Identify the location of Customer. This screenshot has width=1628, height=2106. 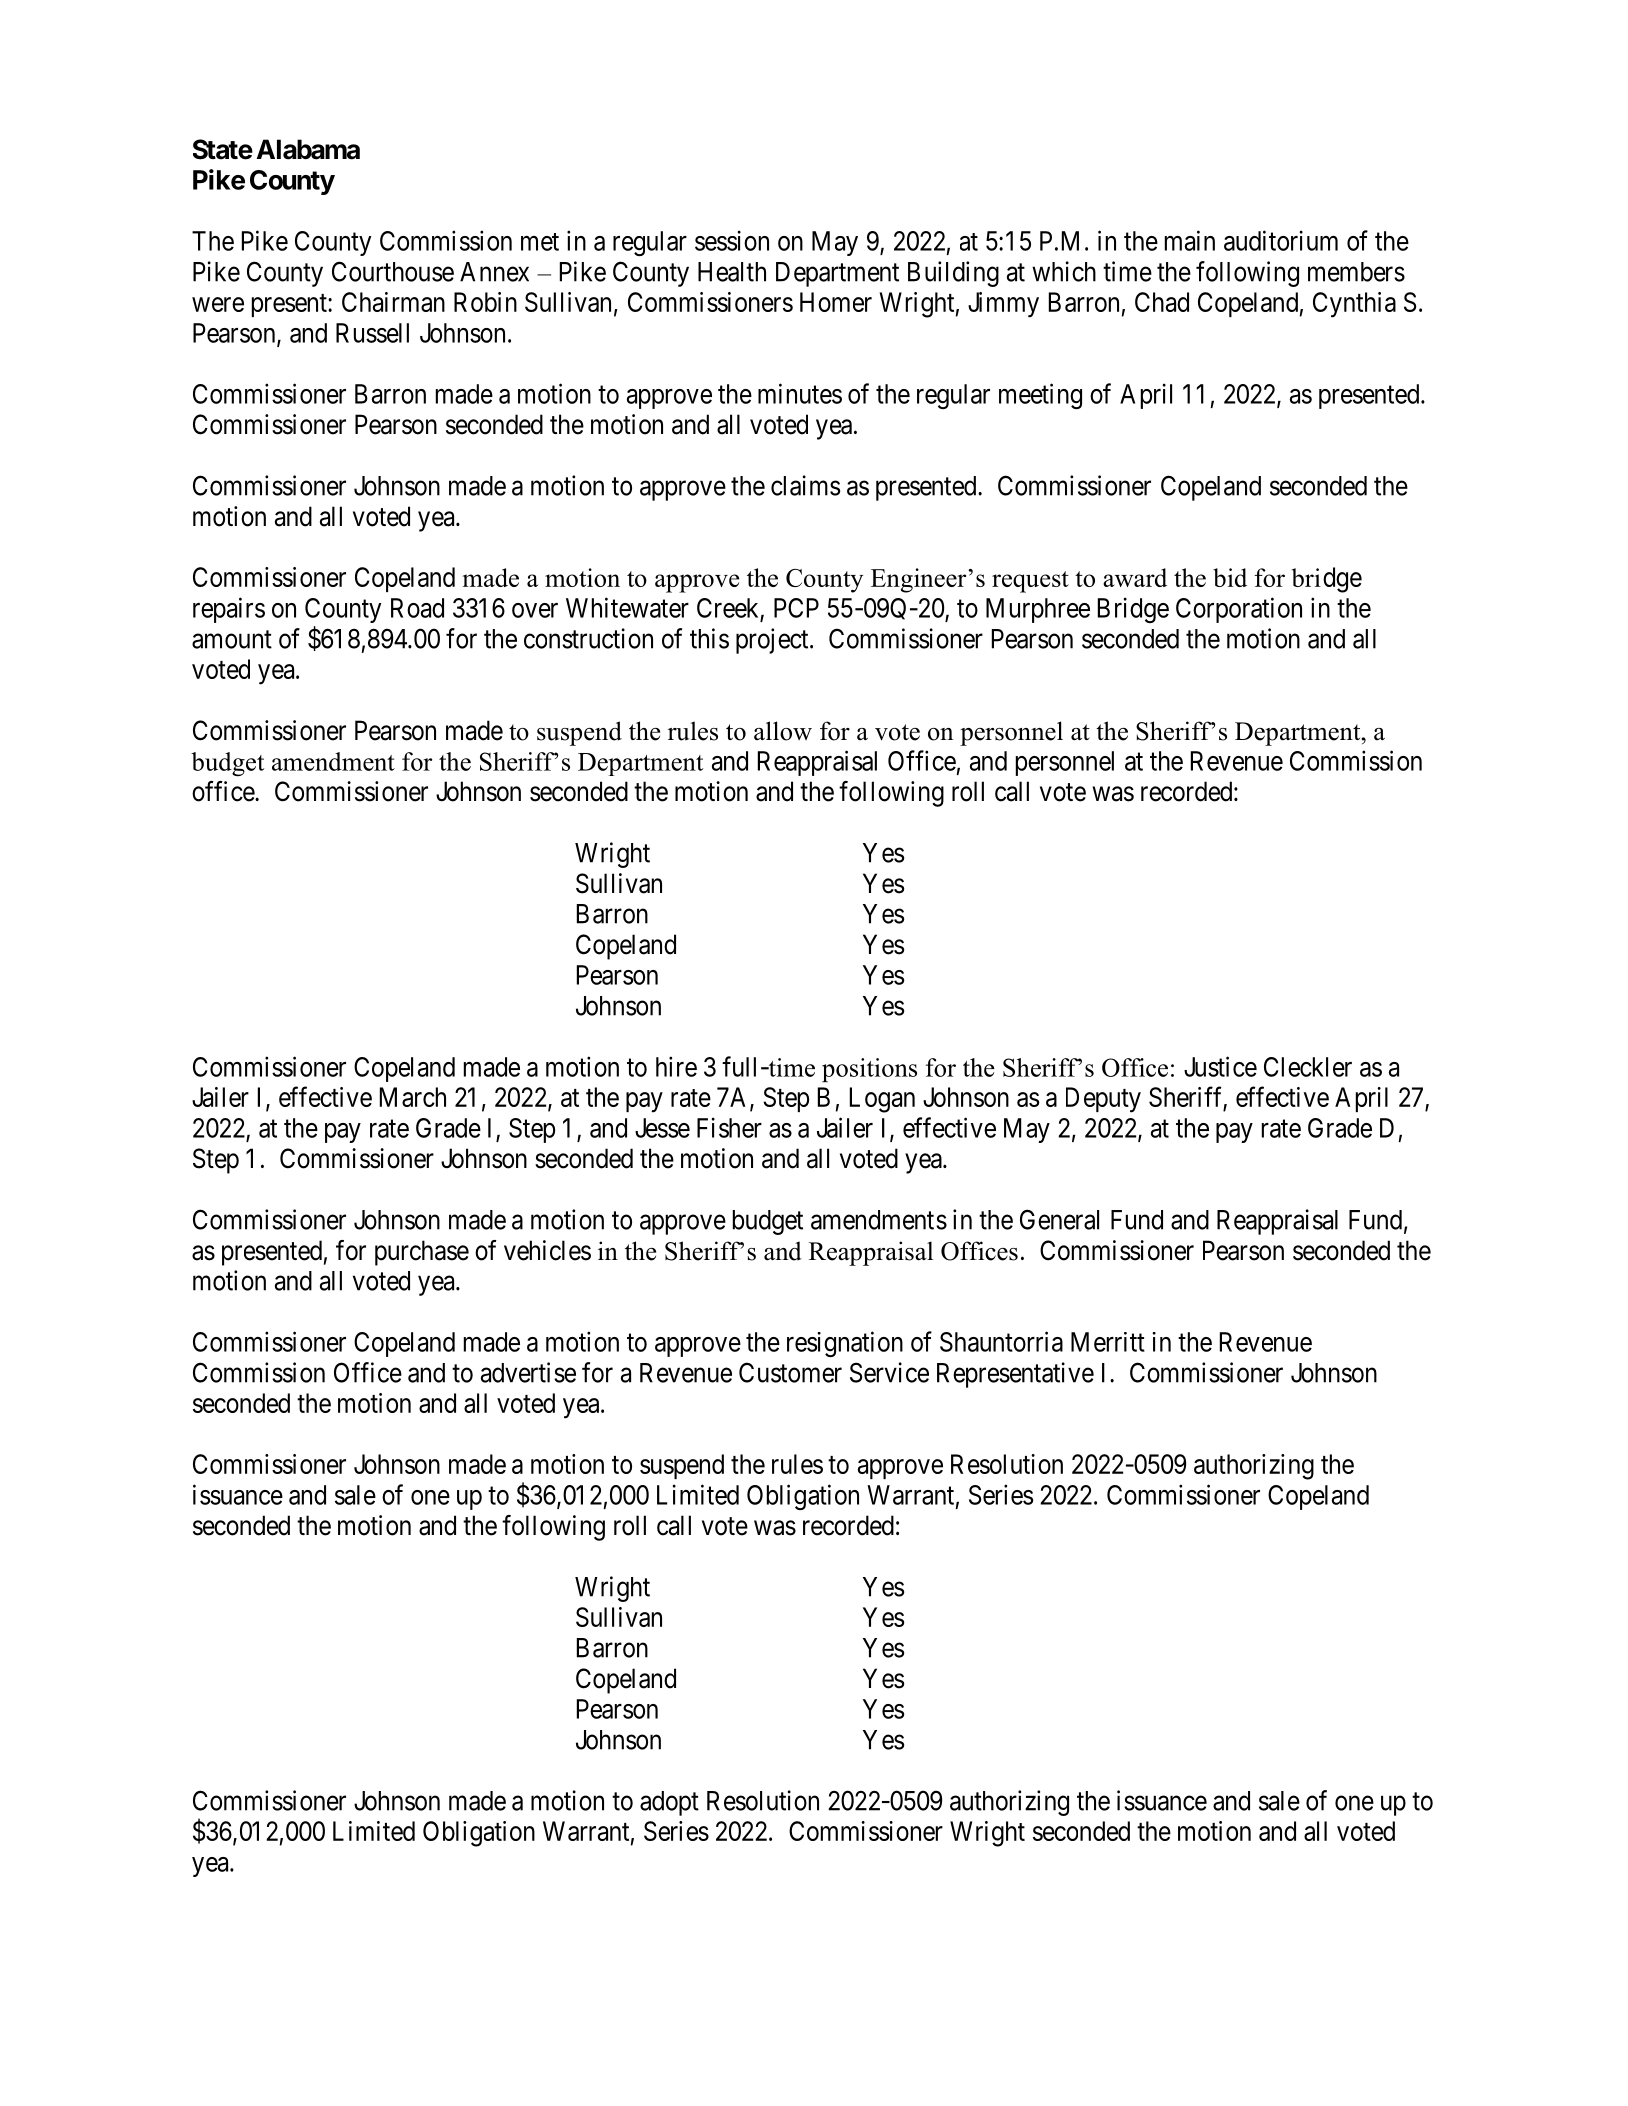
(790, 1372).
